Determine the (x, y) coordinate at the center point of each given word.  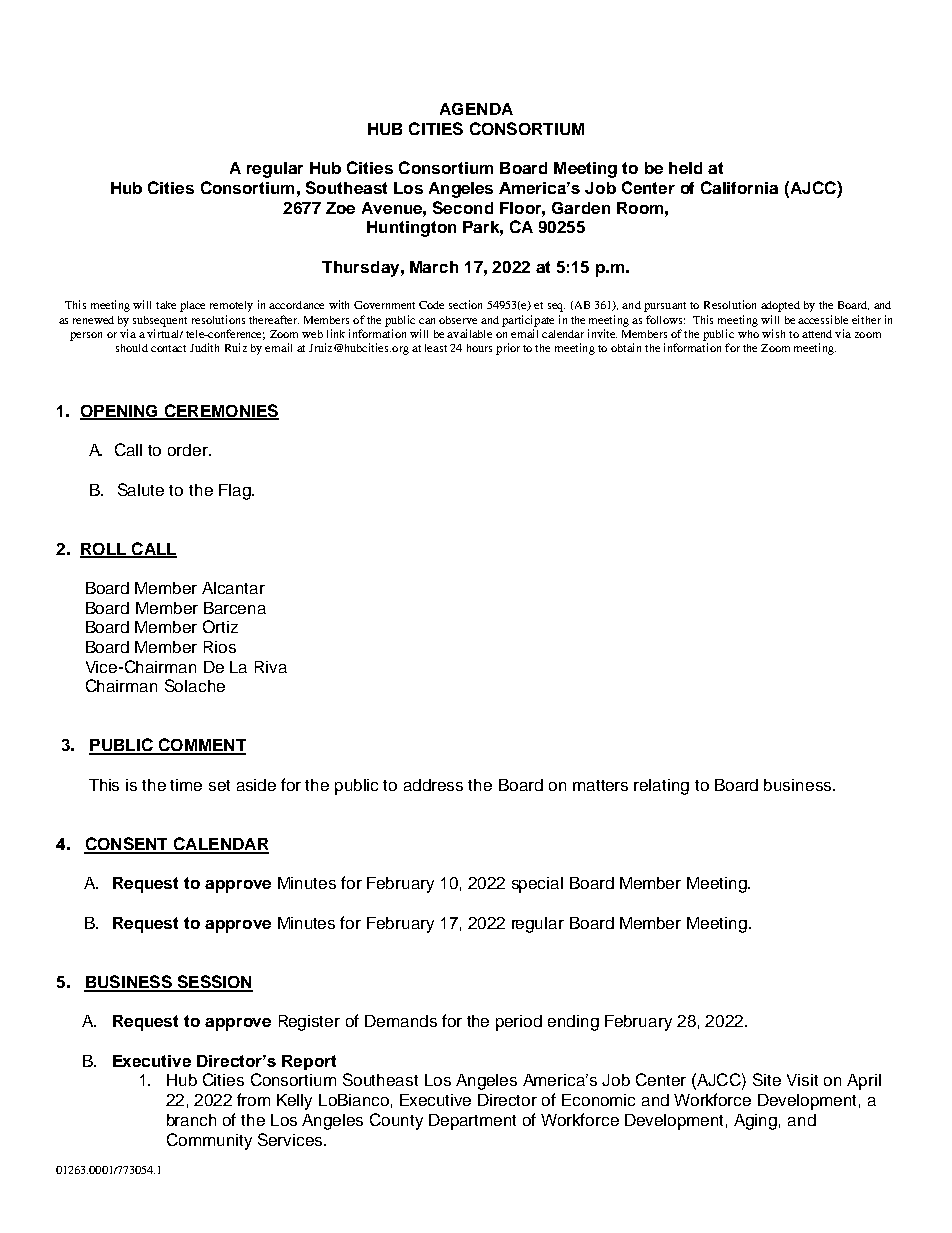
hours (479, 348)
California (739, 187)
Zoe (340, 208)
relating (661, 787)
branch (191, 1120)
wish (773, 333)
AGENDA (476, 109)
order (189, 450)
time (186, 785)
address (433, 785)
